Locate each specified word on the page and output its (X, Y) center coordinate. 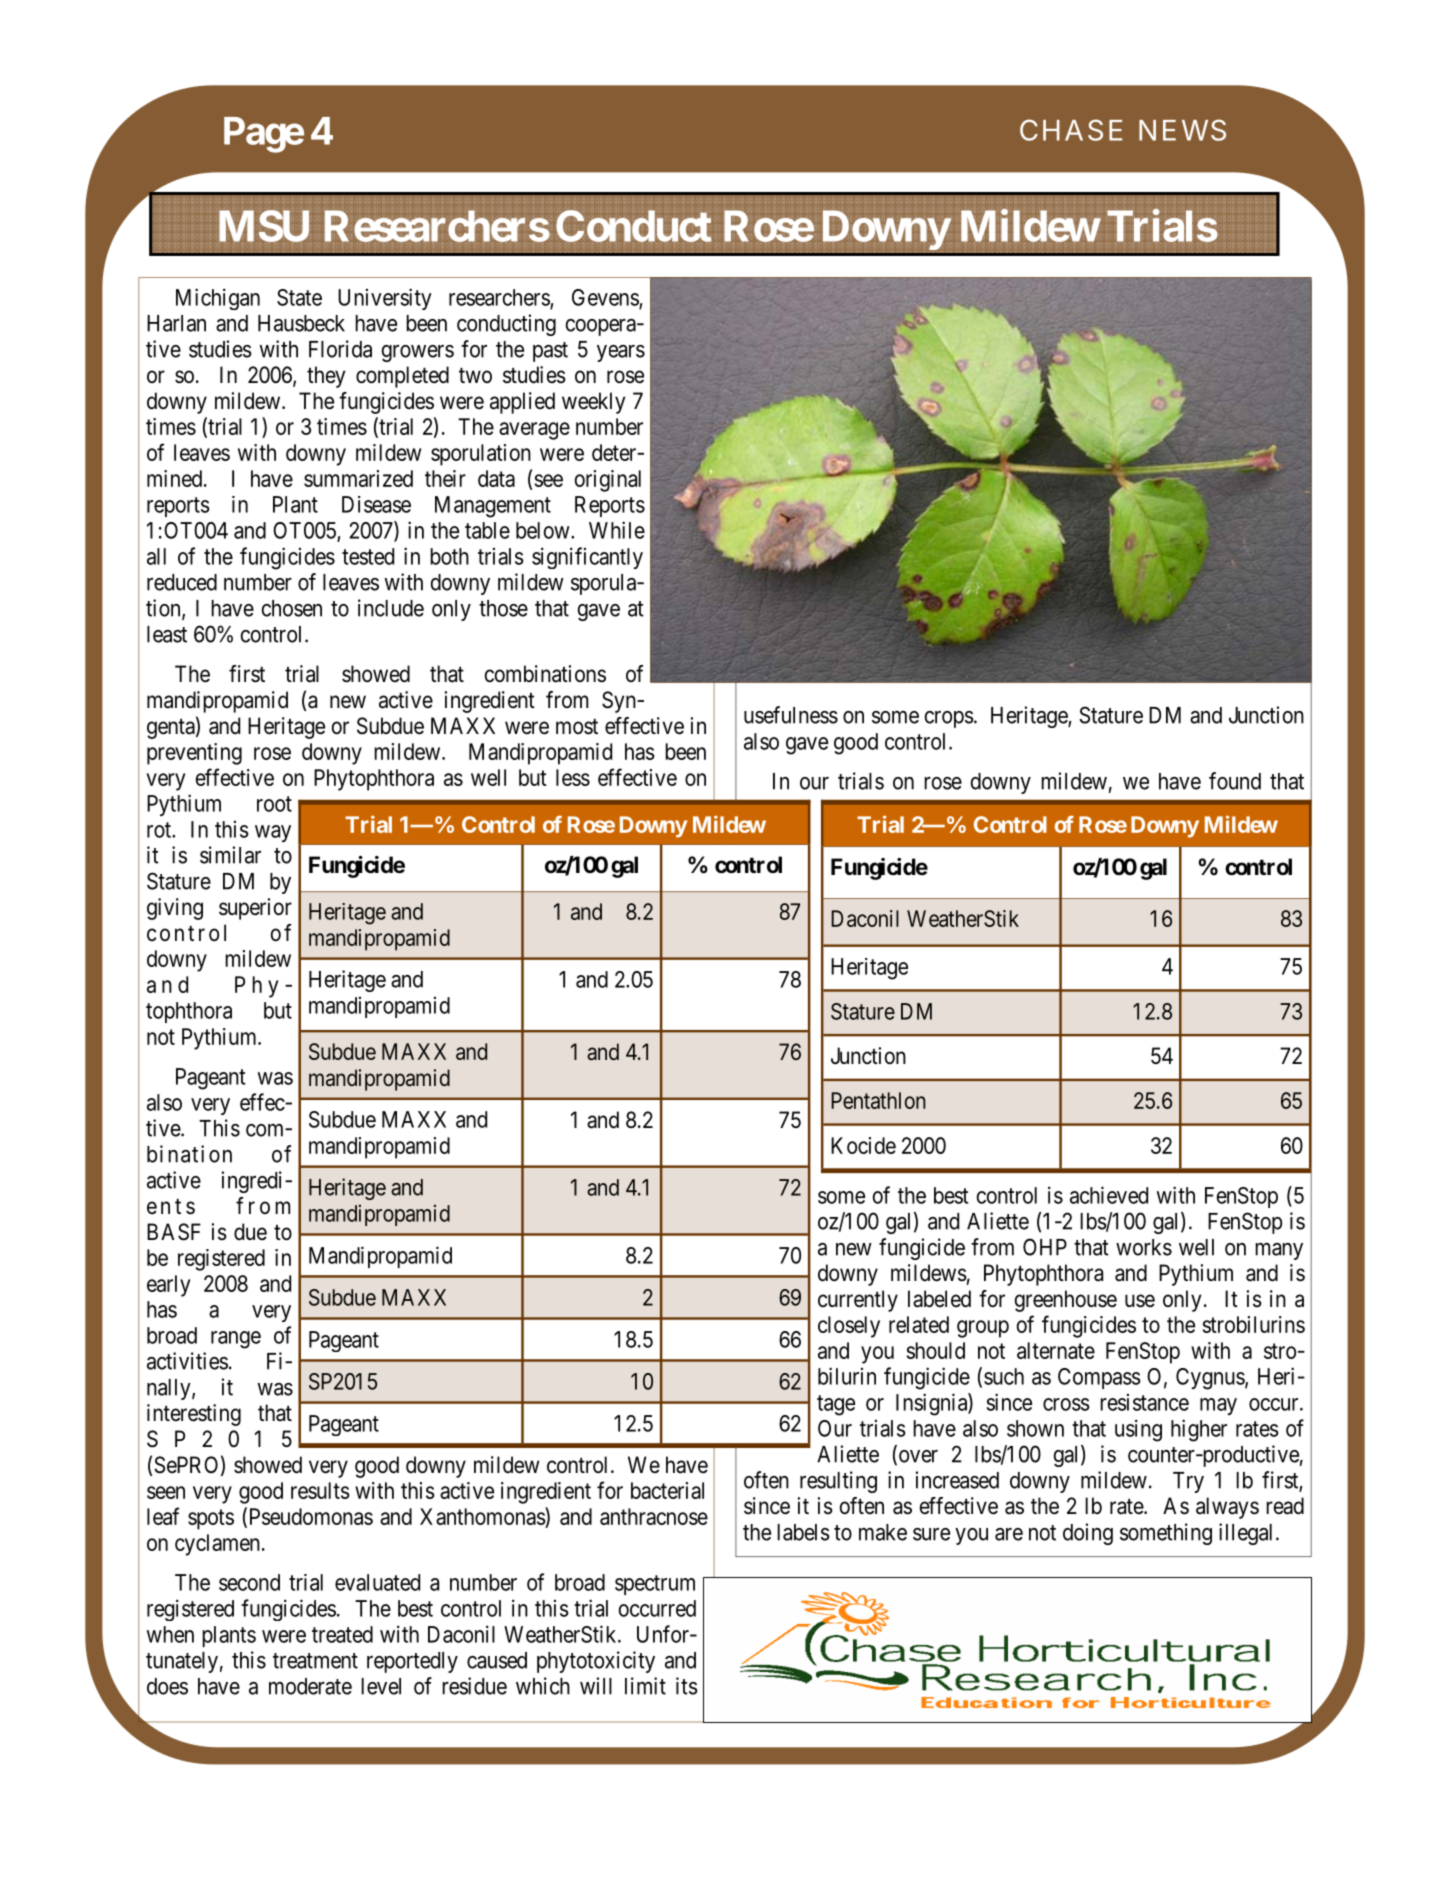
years (621, 353)
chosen (292, 608)
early (168, 1286)
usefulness (791, 715)
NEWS (1182, 130)
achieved (1109, 1195)
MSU (264, 226)
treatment (315, 1661)
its (687, 1686)
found (1235, 781)
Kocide (863, 1145)
